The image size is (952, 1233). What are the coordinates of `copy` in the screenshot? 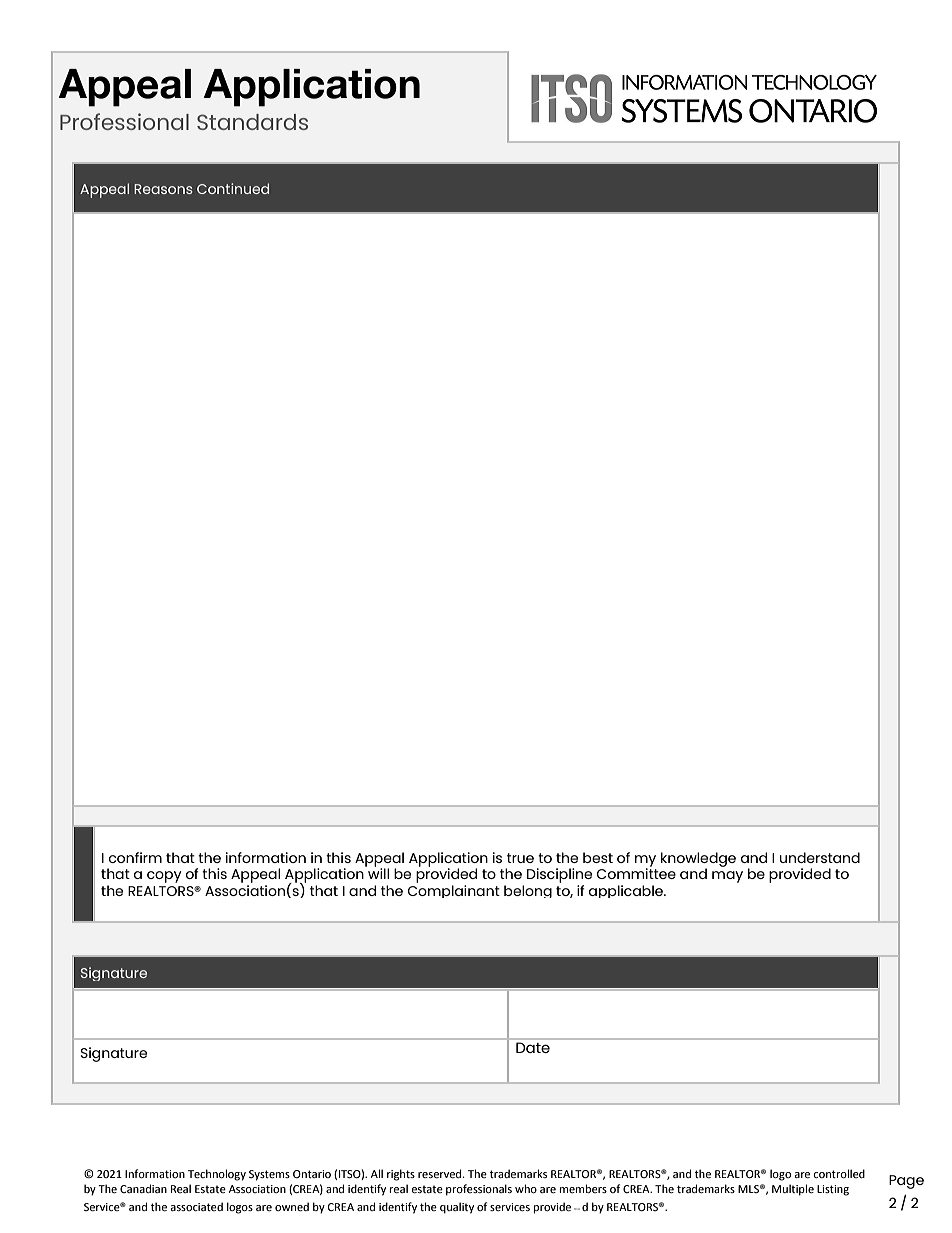 It's located at (164, 877).
